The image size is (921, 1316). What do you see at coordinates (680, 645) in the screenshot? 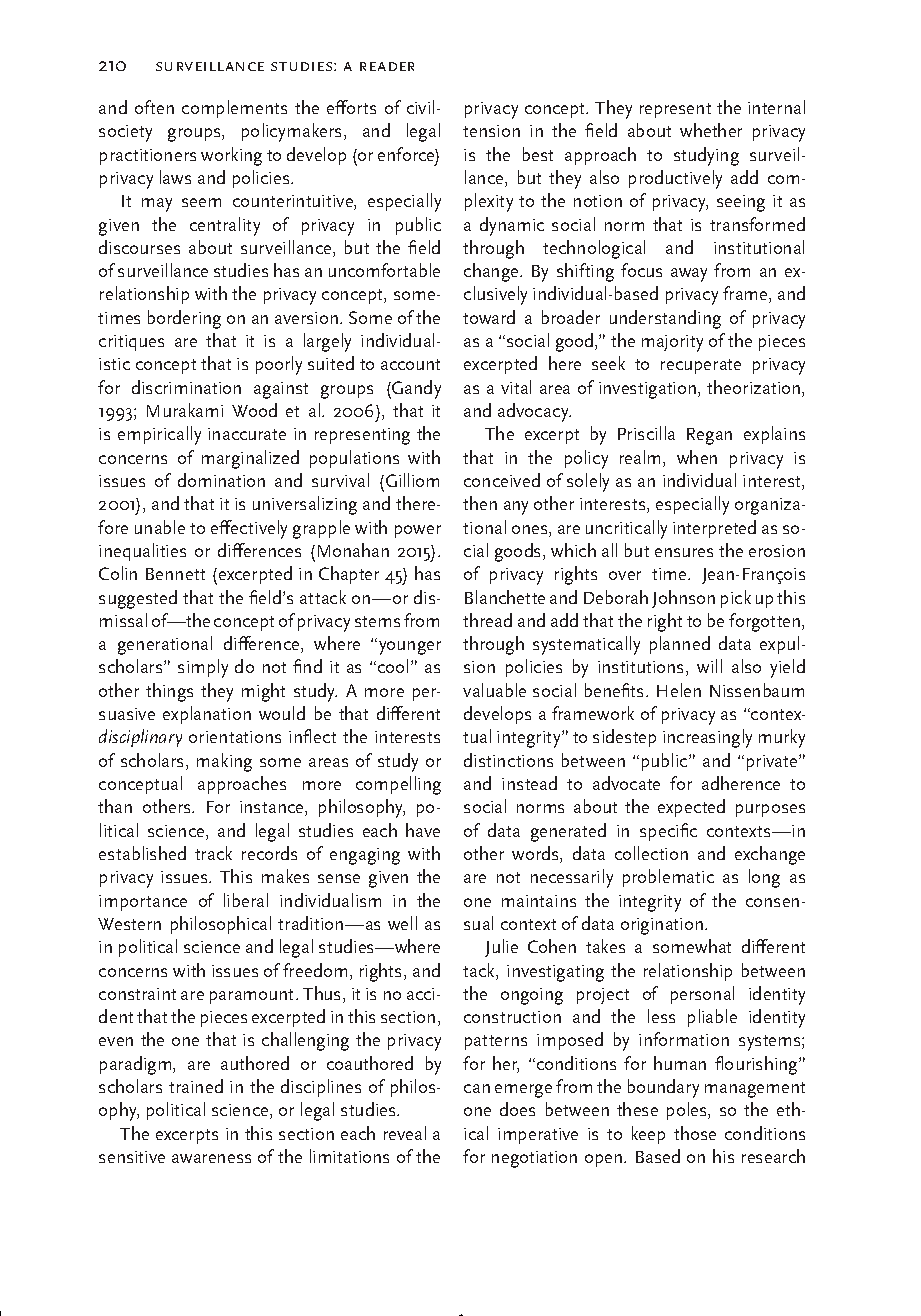
I see `planned` at bounding box center [680, 645].
